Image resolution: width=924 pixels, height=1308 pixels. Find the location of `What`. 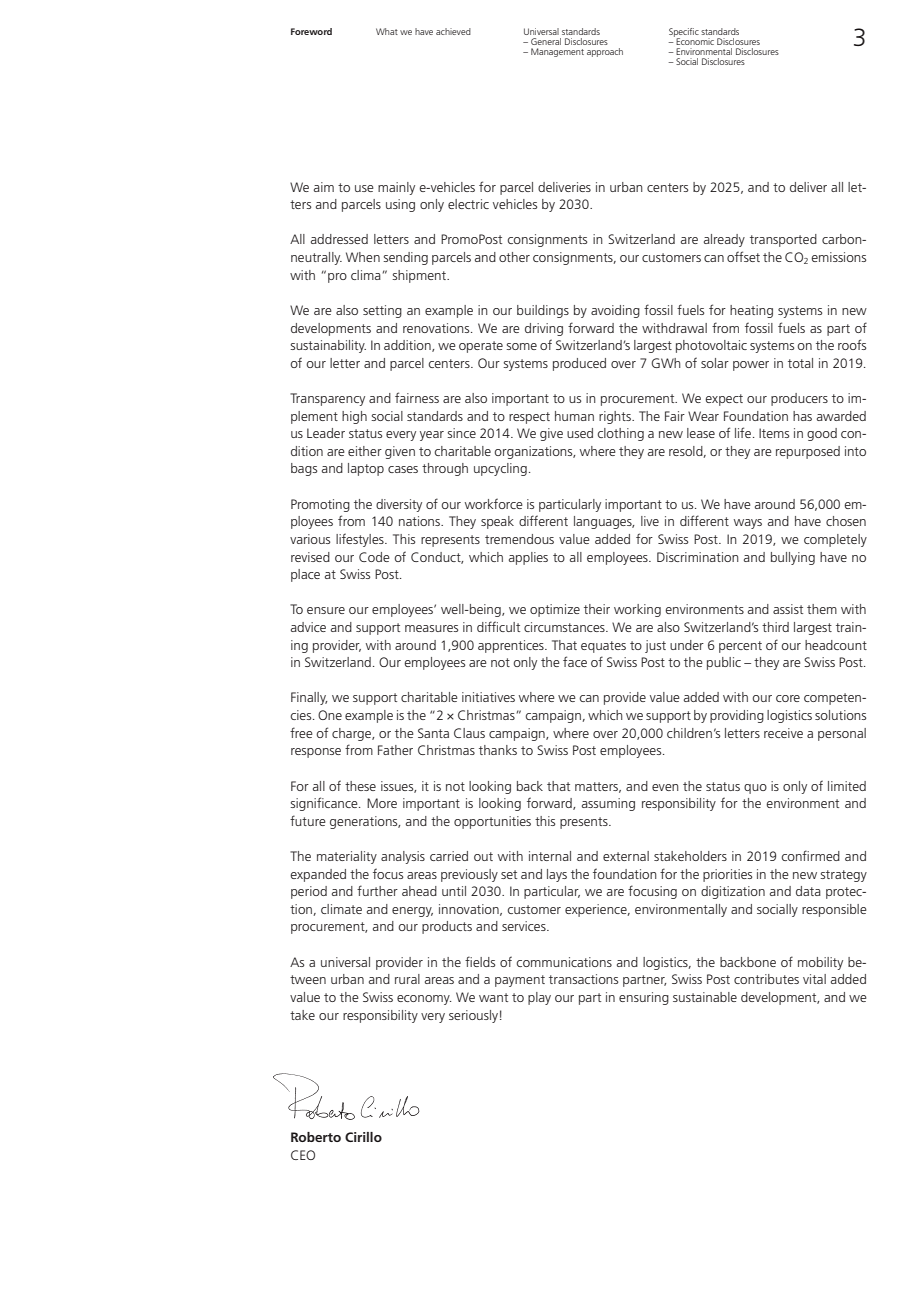

What is located at coordinates (387, 31).
